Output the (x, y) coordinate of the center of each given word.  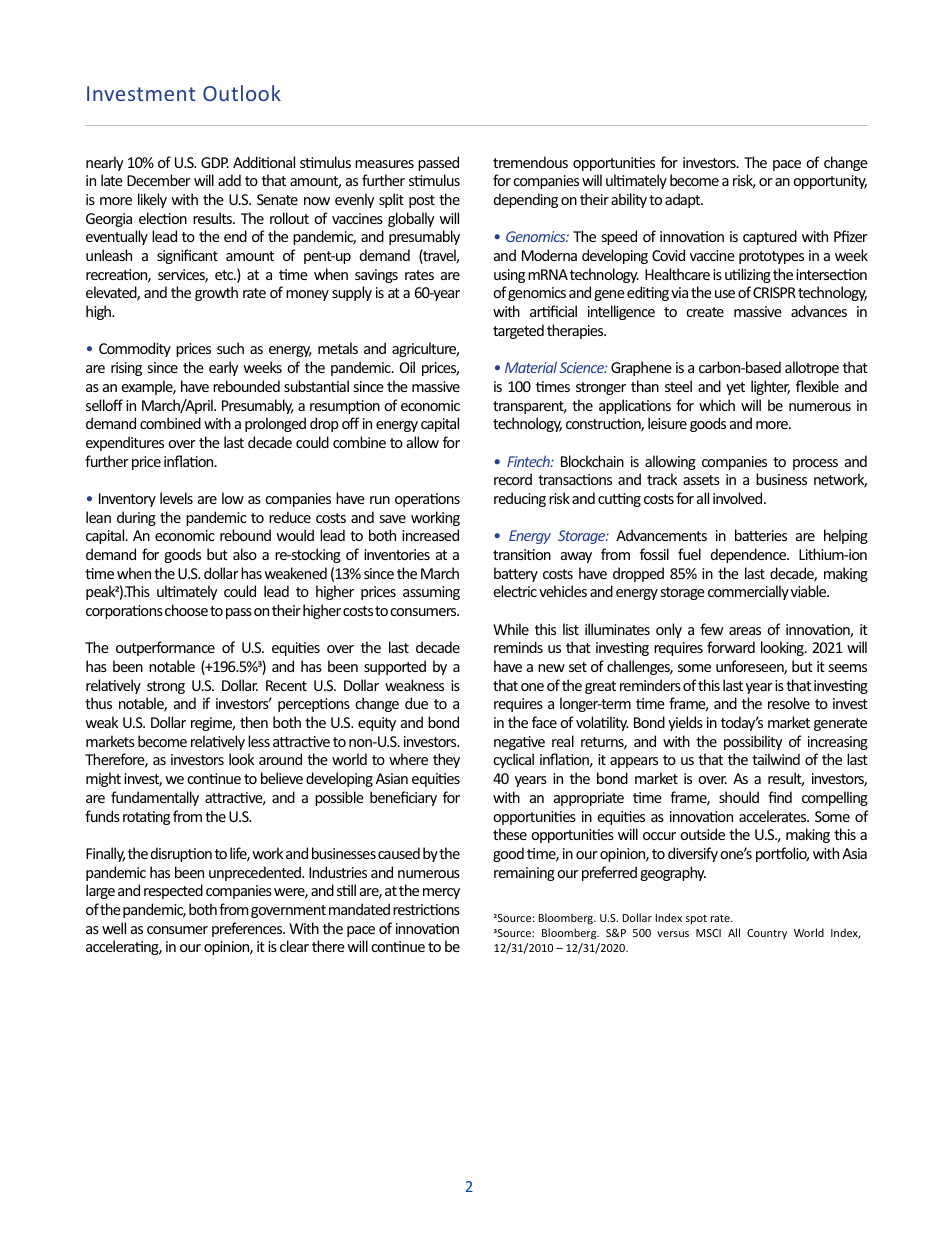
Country (767, 934)
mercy (441, 893)
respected (173, 891)
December (159, 180)
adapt (684, 200)
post (422, 201)
